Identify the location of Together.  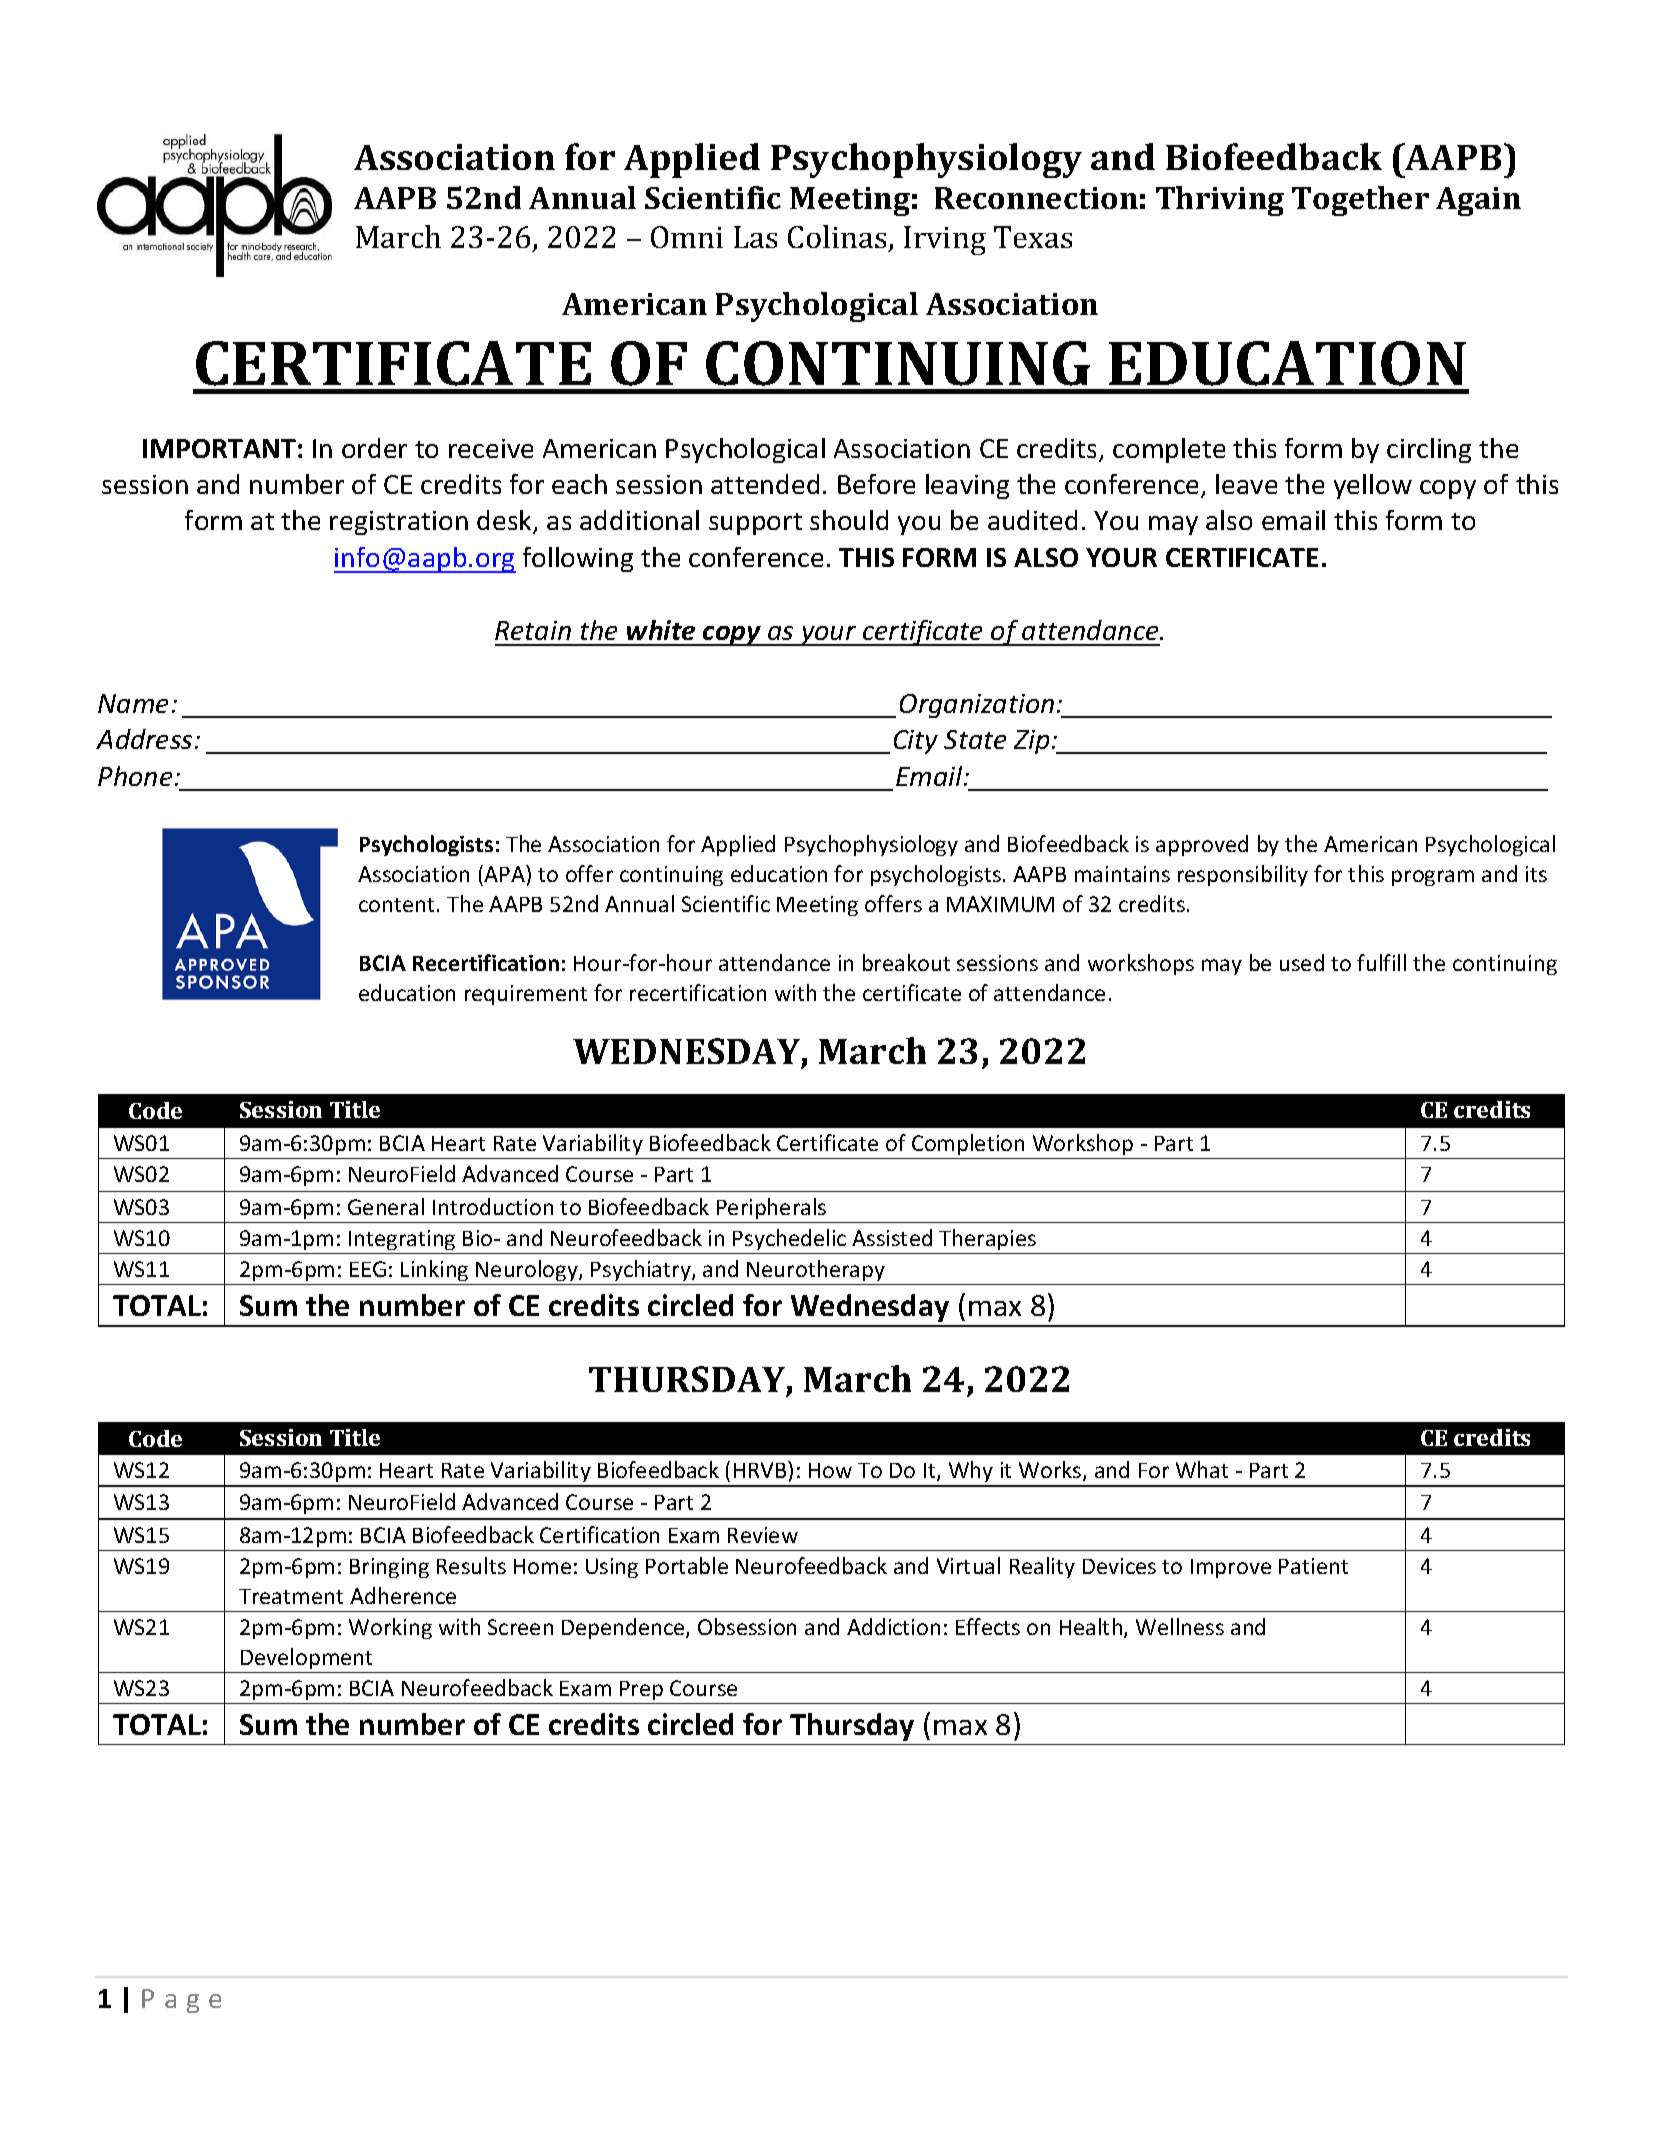
(1360, 201).
